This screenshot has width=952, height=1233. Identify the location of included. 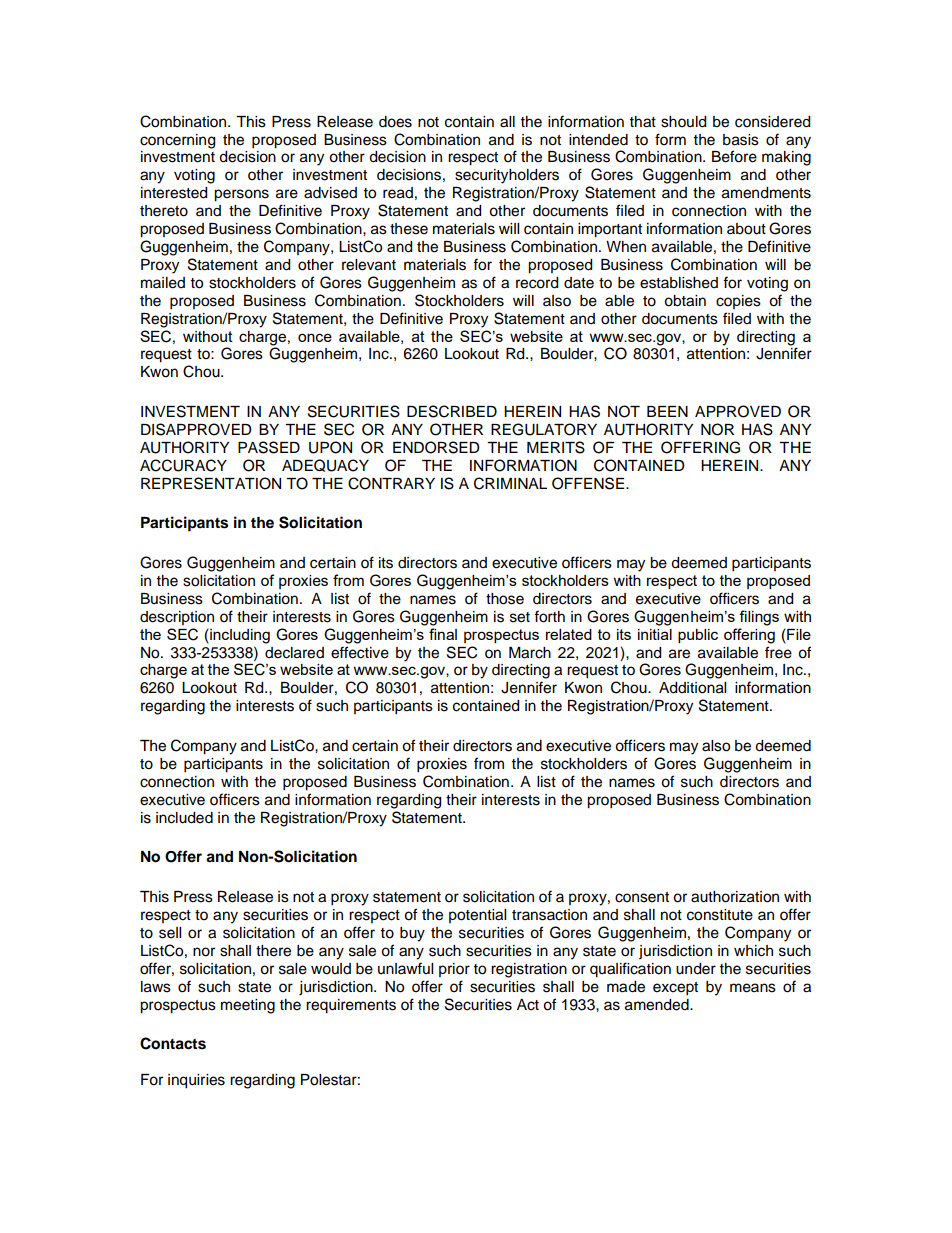
(184, 818).
